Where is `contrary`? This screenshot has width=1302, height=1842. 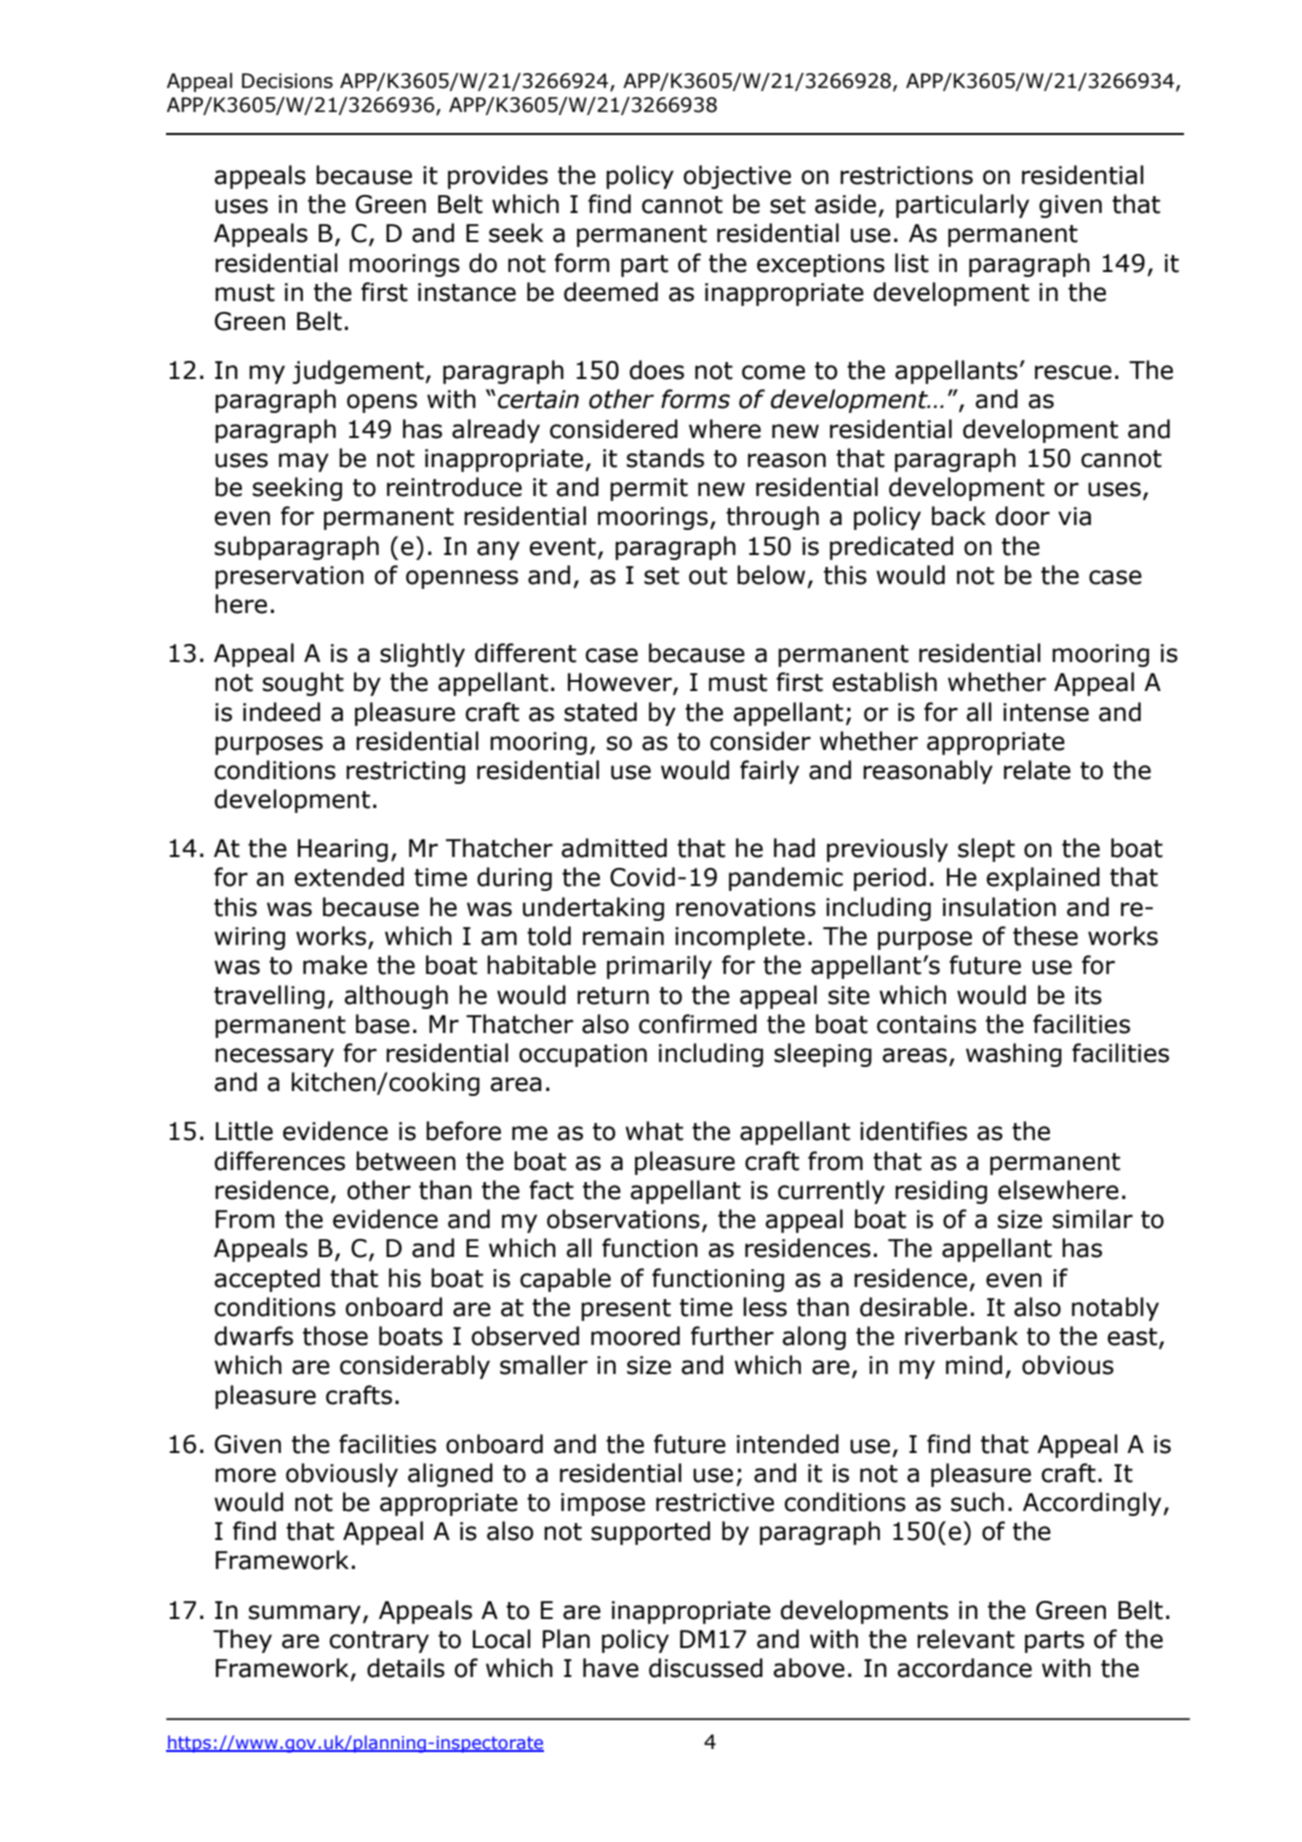
contrary is located at coordinates (379, 1642).
